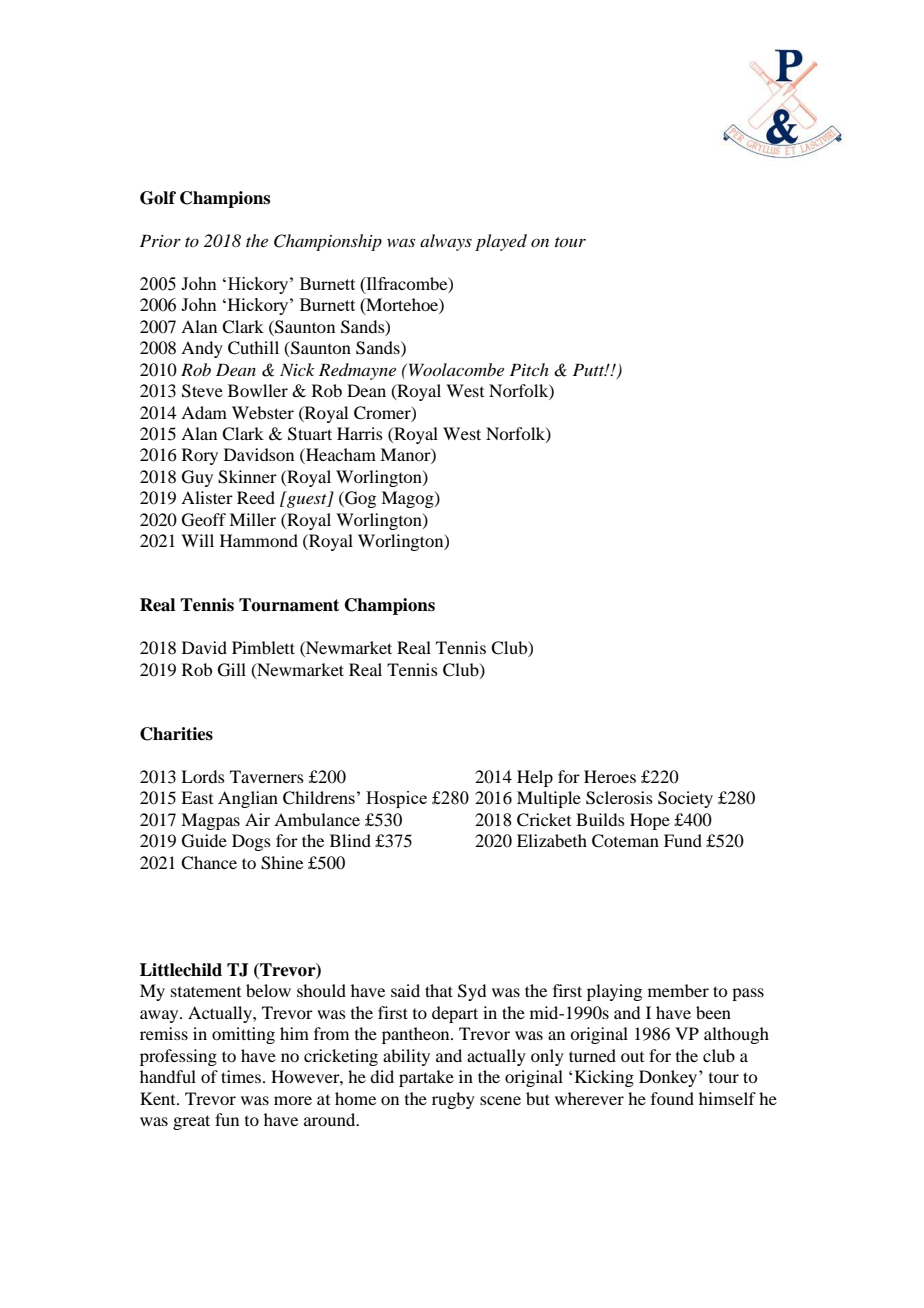 The height and width of the page is (1308, 924). What do you see at coordinates (203, 776) in the page?
I see `Lords` at bounding box center [203, 776].
